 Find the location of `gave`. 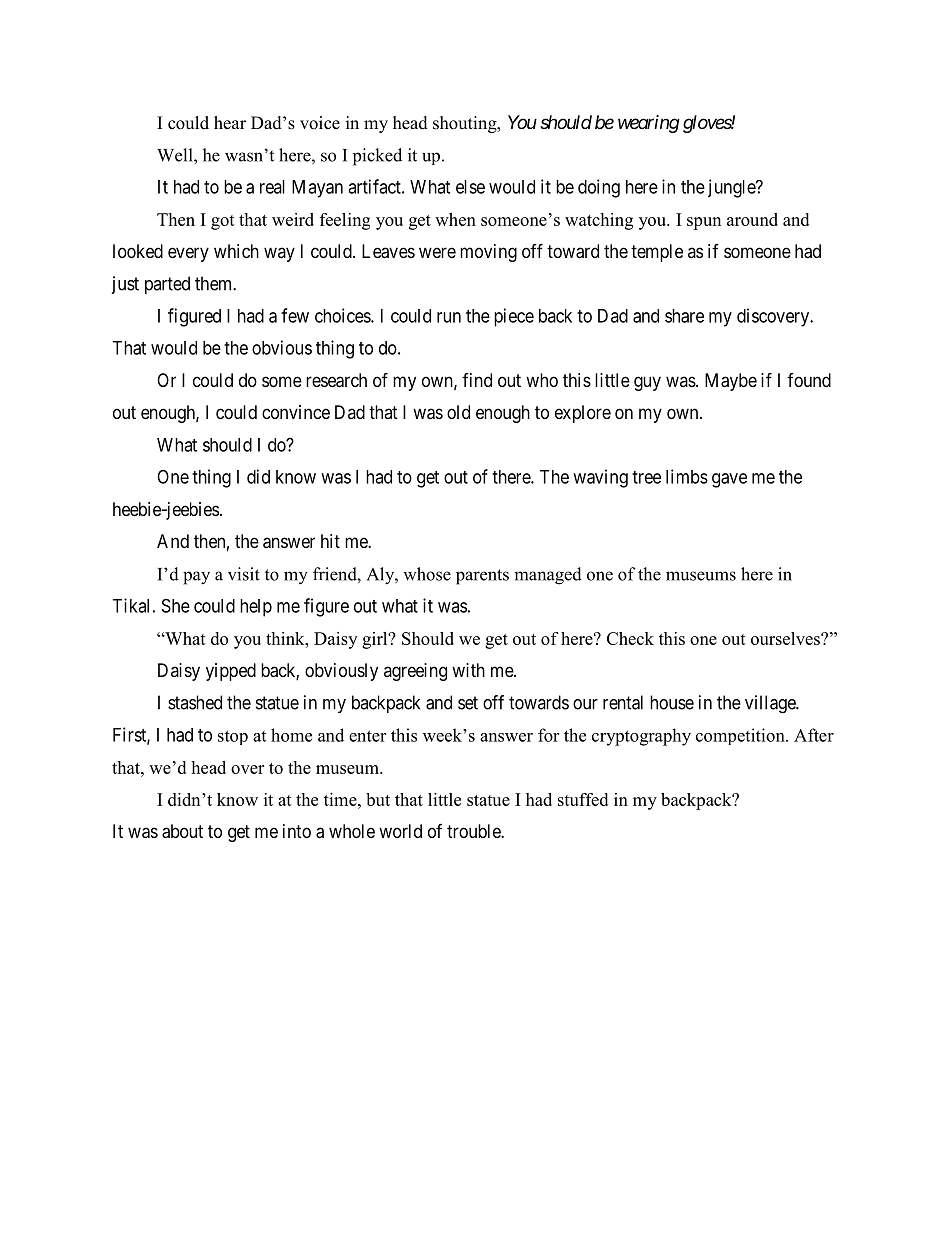

gave is located at coordinates (729, 480).
